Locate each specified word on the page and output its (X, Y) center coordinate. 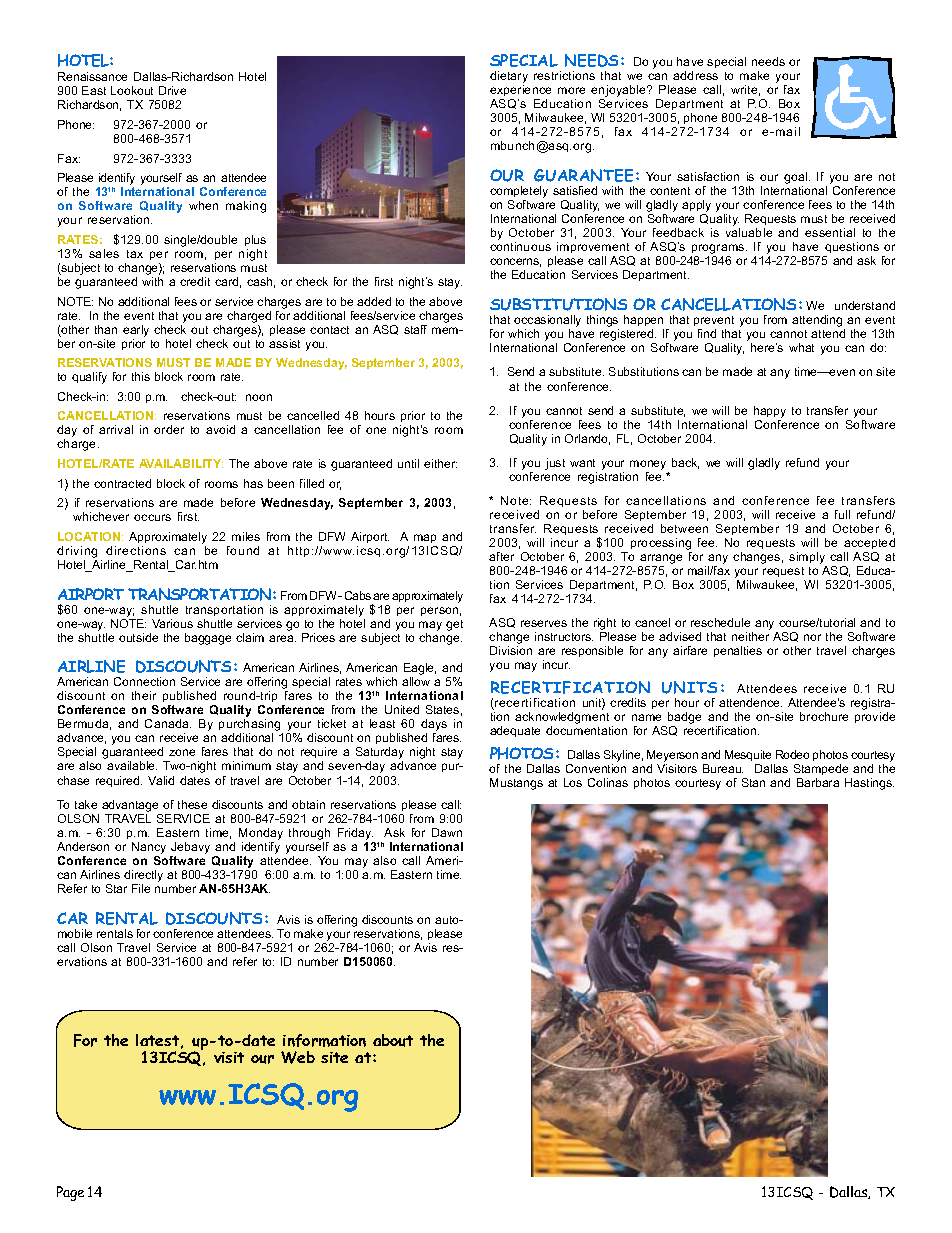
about (393, 1040)
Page (70, 1193)
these (192, 804)
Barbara (818, 782)
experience (520, 92)
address (695, 75)
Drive (172, 90)
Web (298, 1057)
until (408, 463)
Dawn (447, 832)
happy (770, 412)
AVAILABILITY (181, 463)
